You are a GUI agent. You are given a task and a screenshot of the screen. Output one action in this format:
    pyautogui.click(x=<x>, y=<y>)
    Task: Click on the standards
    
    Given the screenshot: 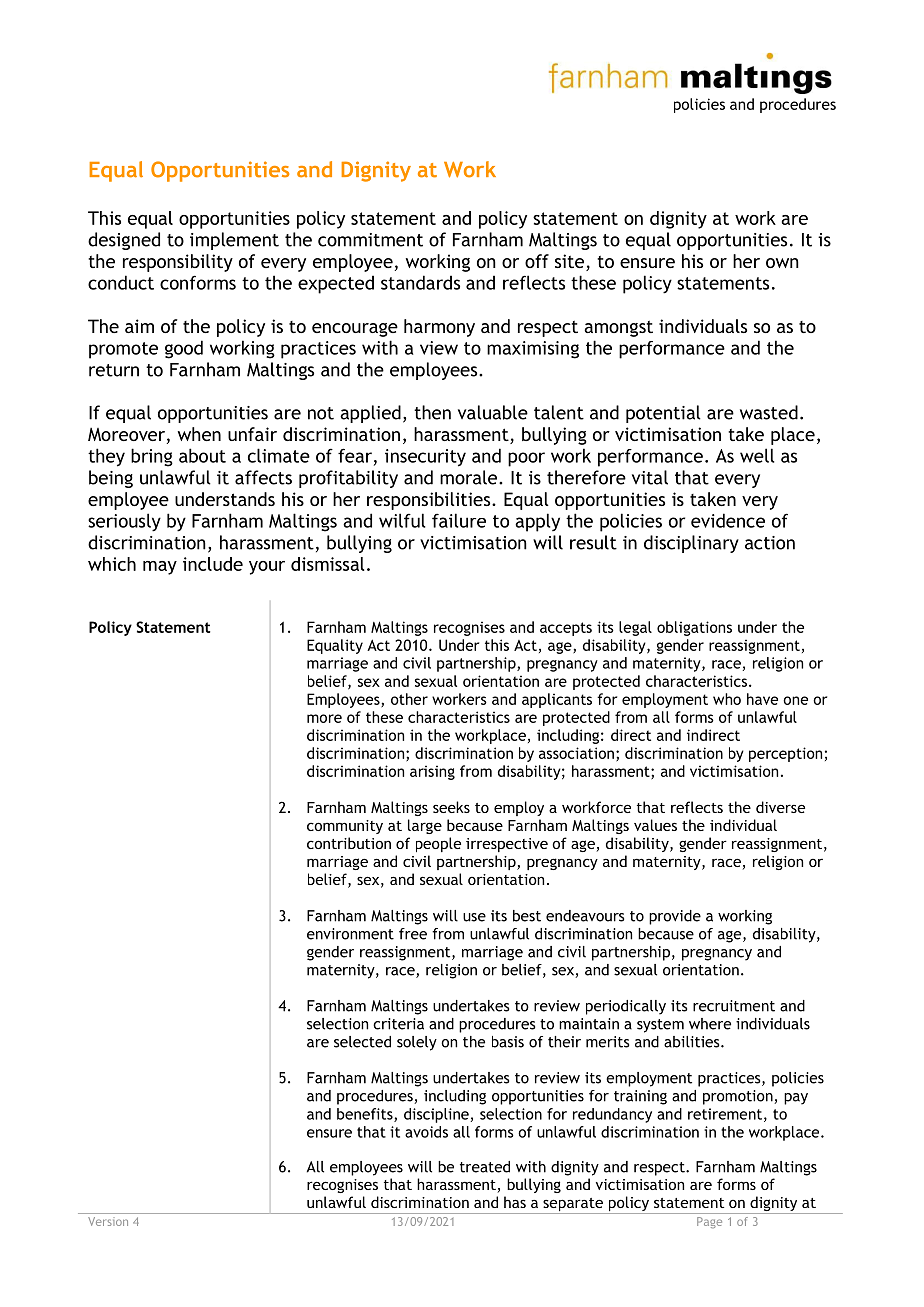 What is the action you would take?
    pyautogui.click(x=420, y=282)
